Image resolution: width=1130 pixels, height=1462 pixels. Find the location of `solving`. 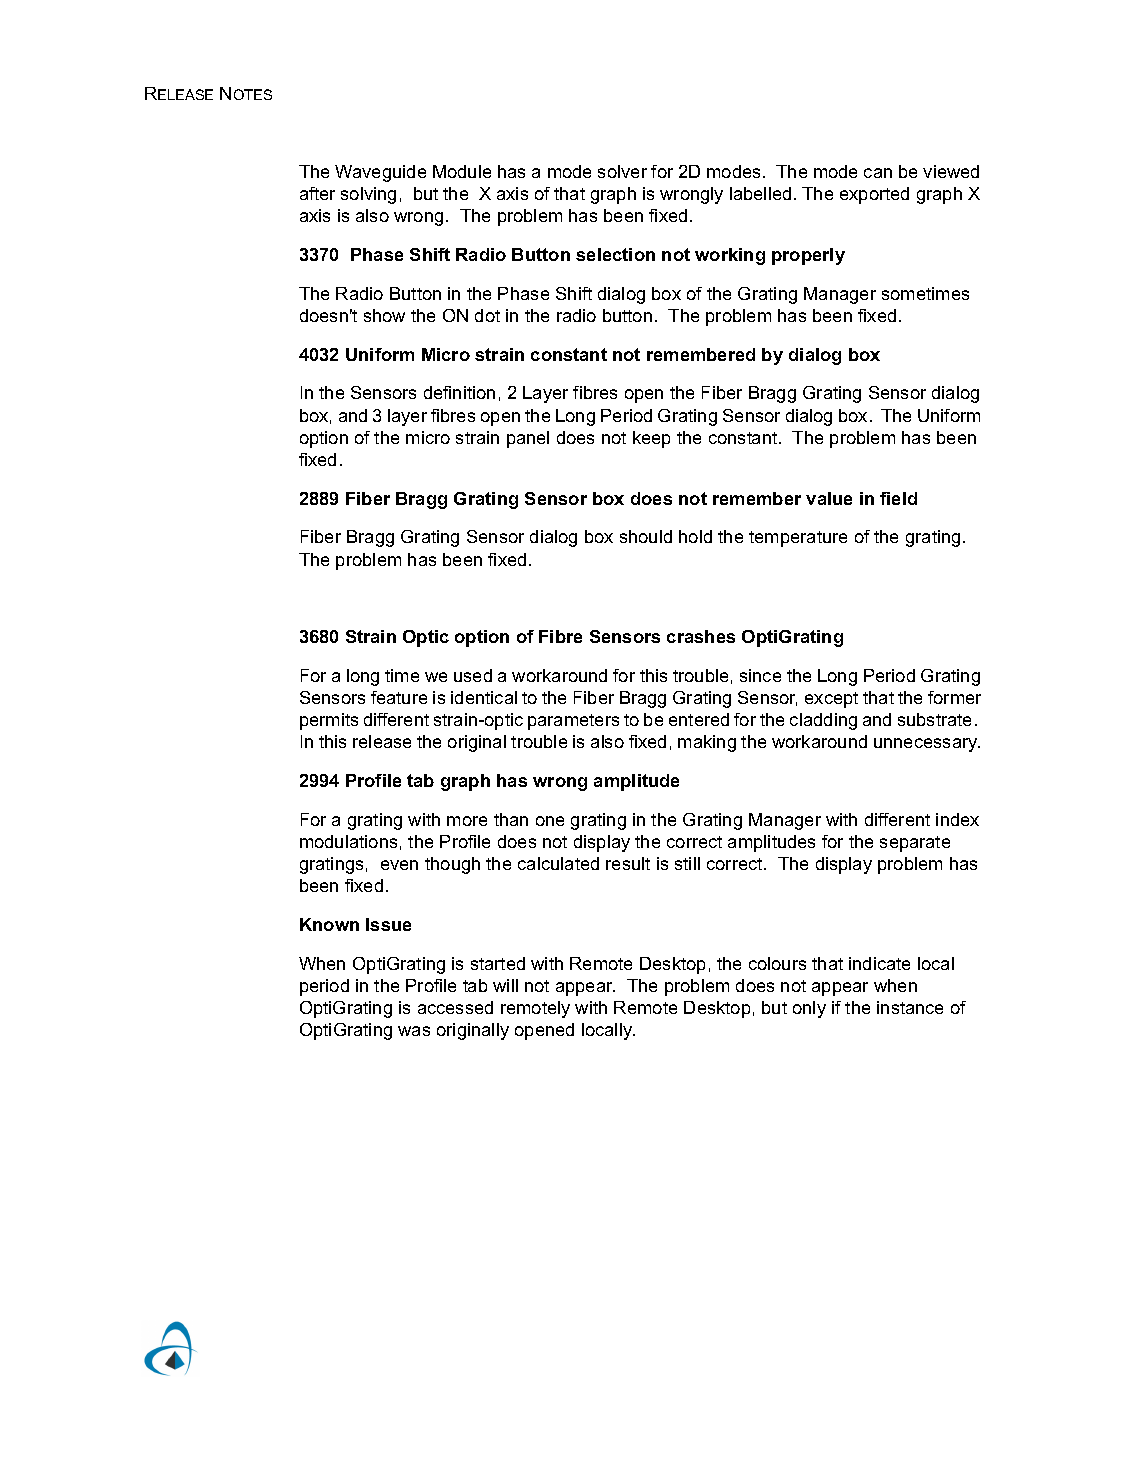

solving is located at coordinates (368, 195).
